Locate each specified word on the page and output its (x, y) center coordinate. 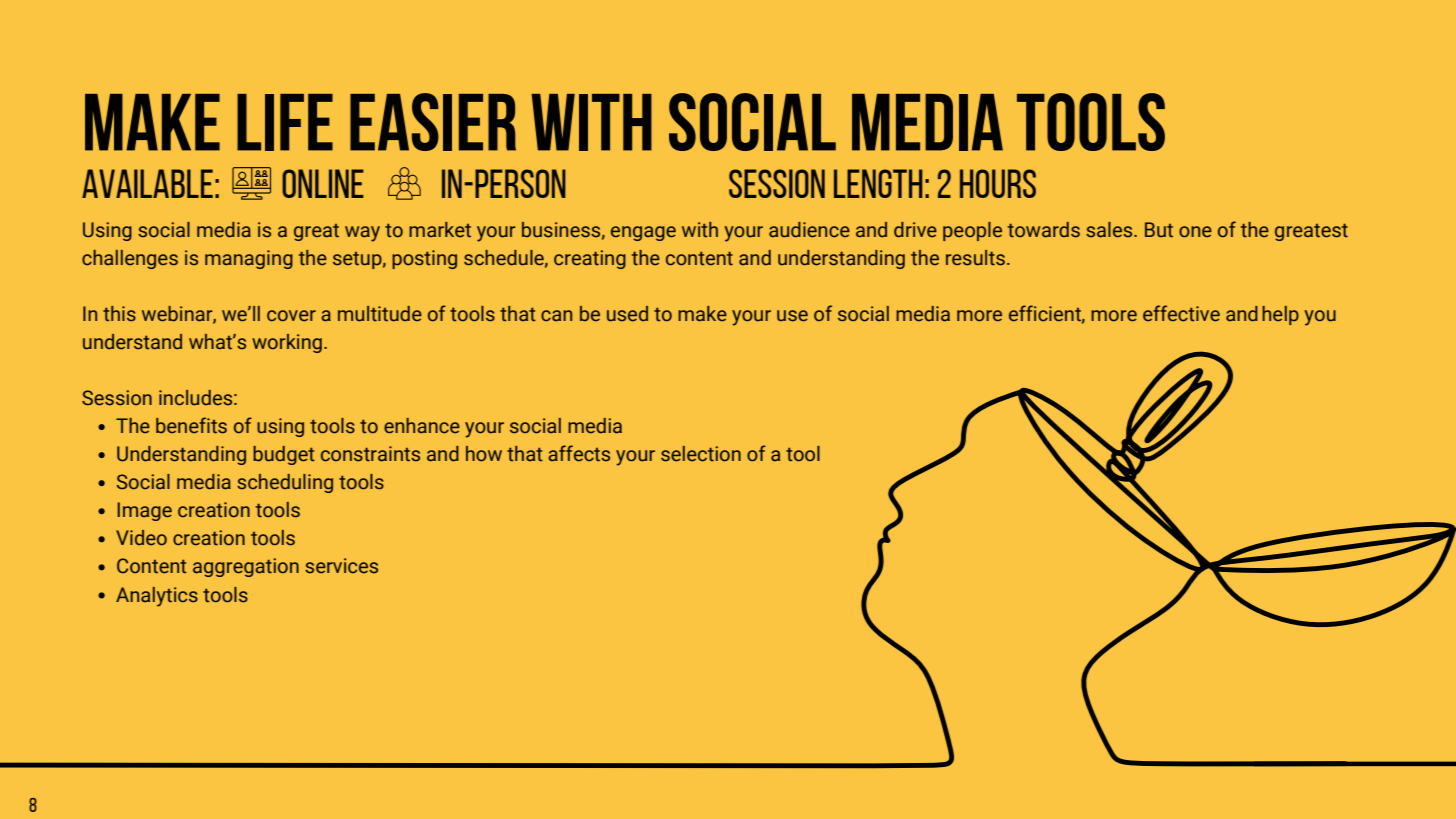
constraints (370, 454)
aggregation (246, 567)
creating (590, 259)
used (627, 314)
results (975, 258)
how (484, 454)
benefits (191, 425)
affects (579, 453)
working (287, 343)
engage (643, 233)
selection (701, 454)
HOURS (998, 183)
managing (249, 259)
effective (1181, 313)
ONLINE (323, 183)
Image (145, 511)
